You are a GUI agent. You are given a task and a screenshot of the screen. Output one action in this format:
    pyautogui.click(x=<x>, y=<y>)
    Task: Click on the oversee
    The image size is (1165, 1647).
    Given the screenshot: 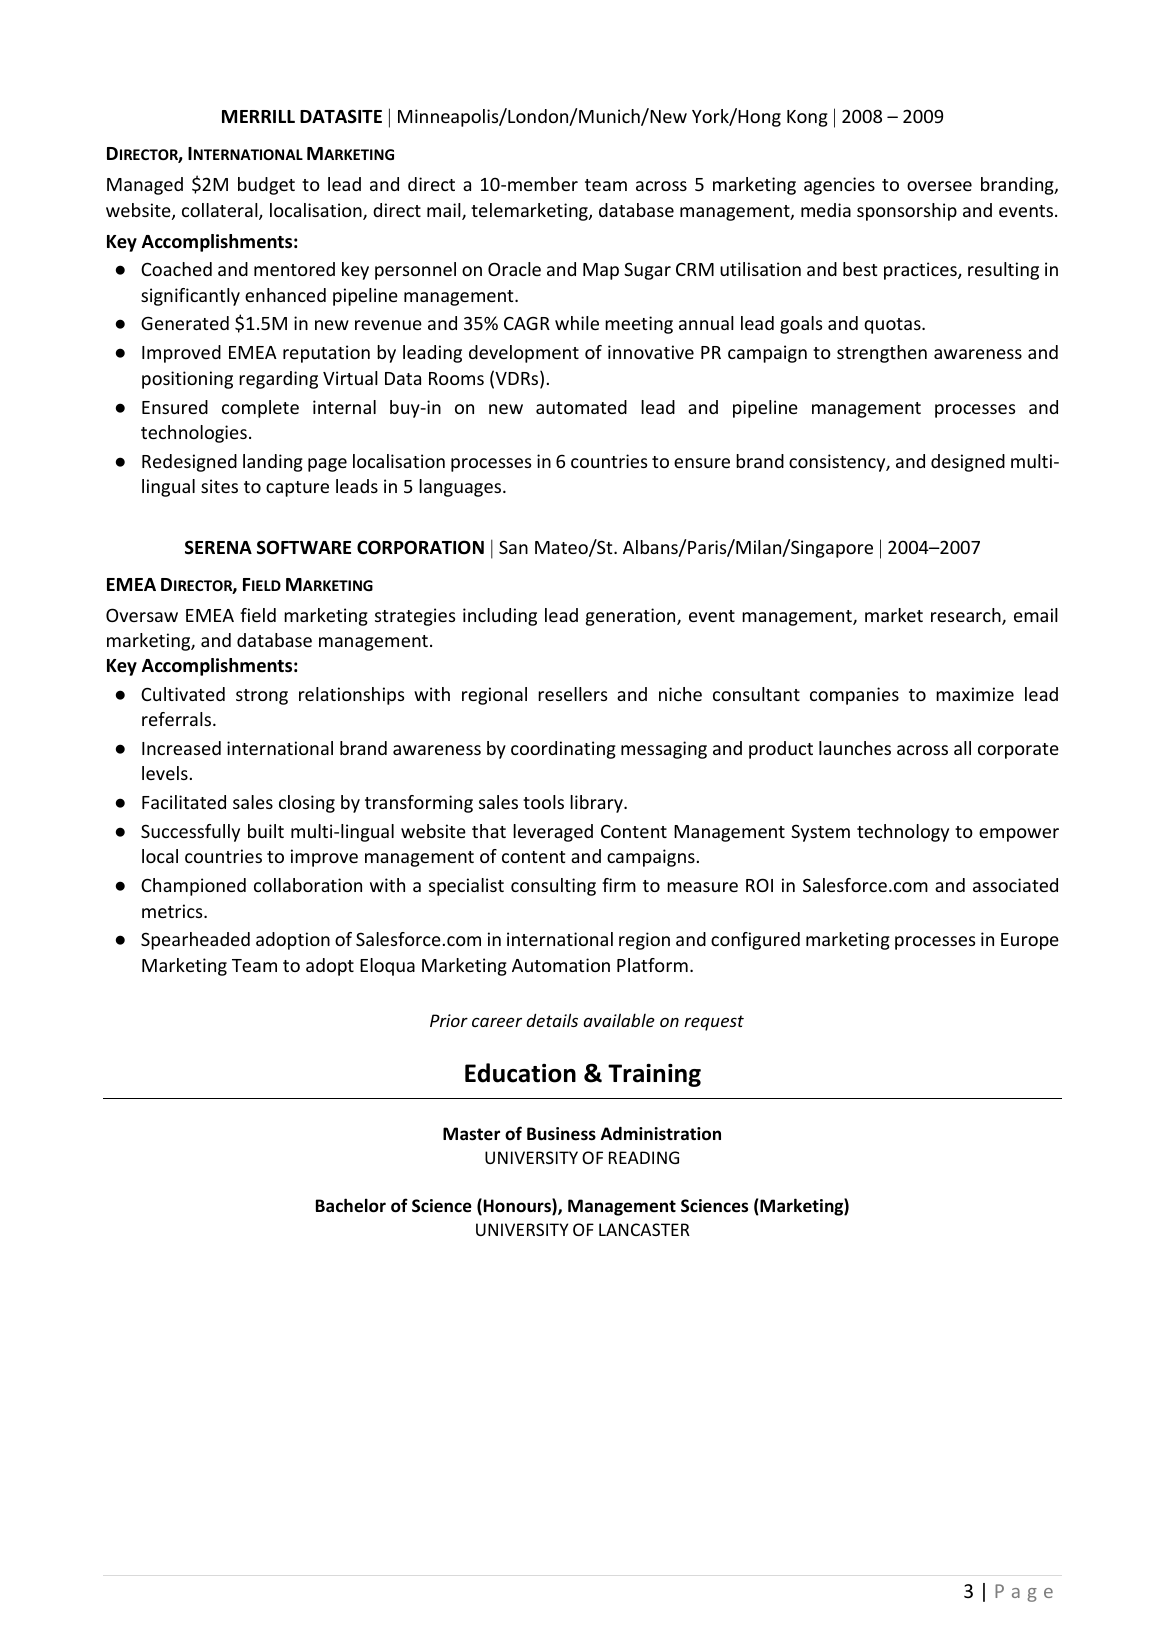 What is the action you would take?
    pyautogui.click(x=939, y=186)
